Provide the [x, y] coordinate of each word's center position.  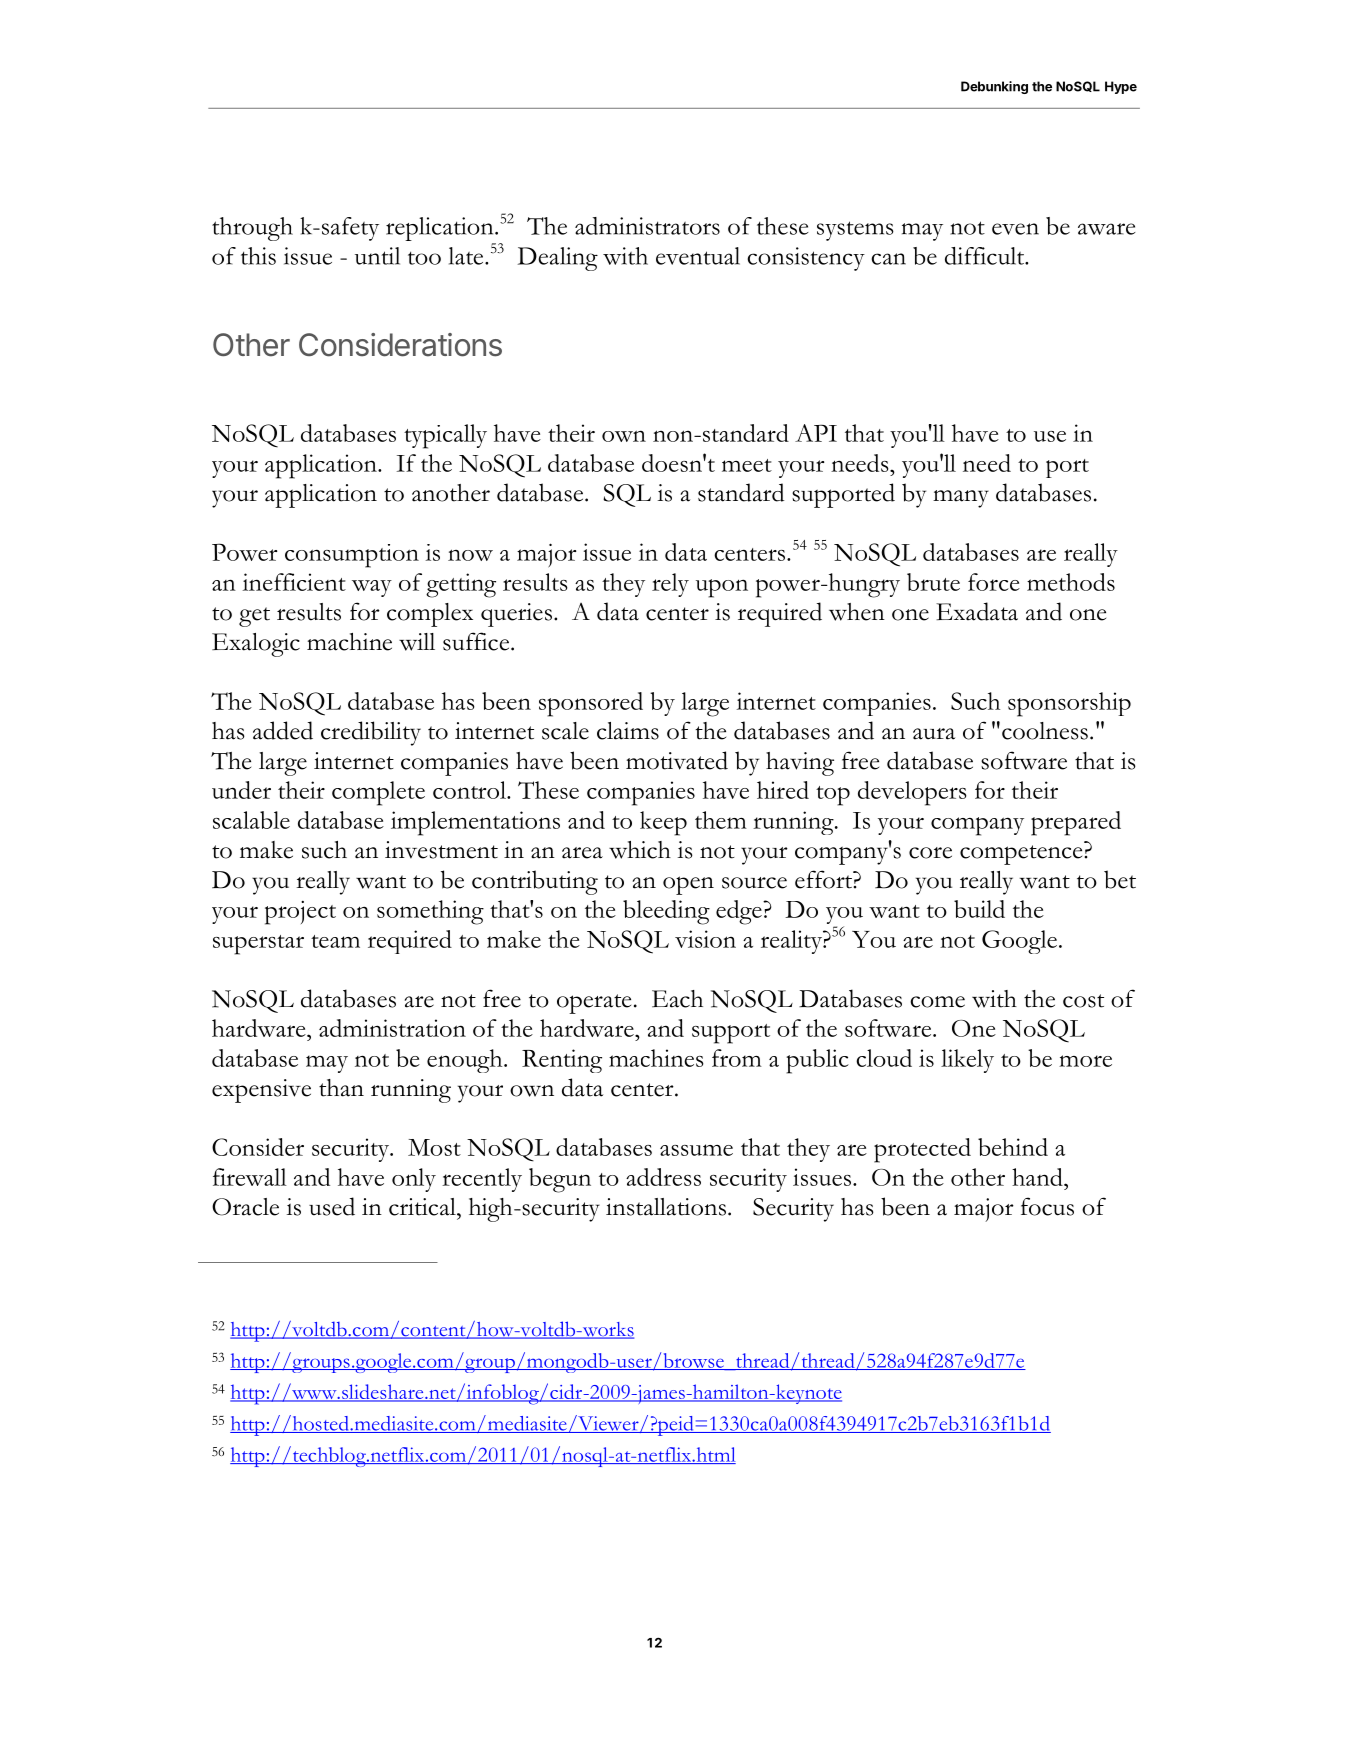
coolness [1045, 731]
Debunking [994, 87]
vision [705, 939]
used [332, 1206]
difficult [985, 256]
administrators [647, 226]
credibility [371, 733]
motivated [677, 760]
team [335, 941]
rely [670, 585]
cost [1083, 1001]
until [377, 256]
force [994, 582]
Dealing [557, 259]
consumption [352, 556]
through [252, 229]
